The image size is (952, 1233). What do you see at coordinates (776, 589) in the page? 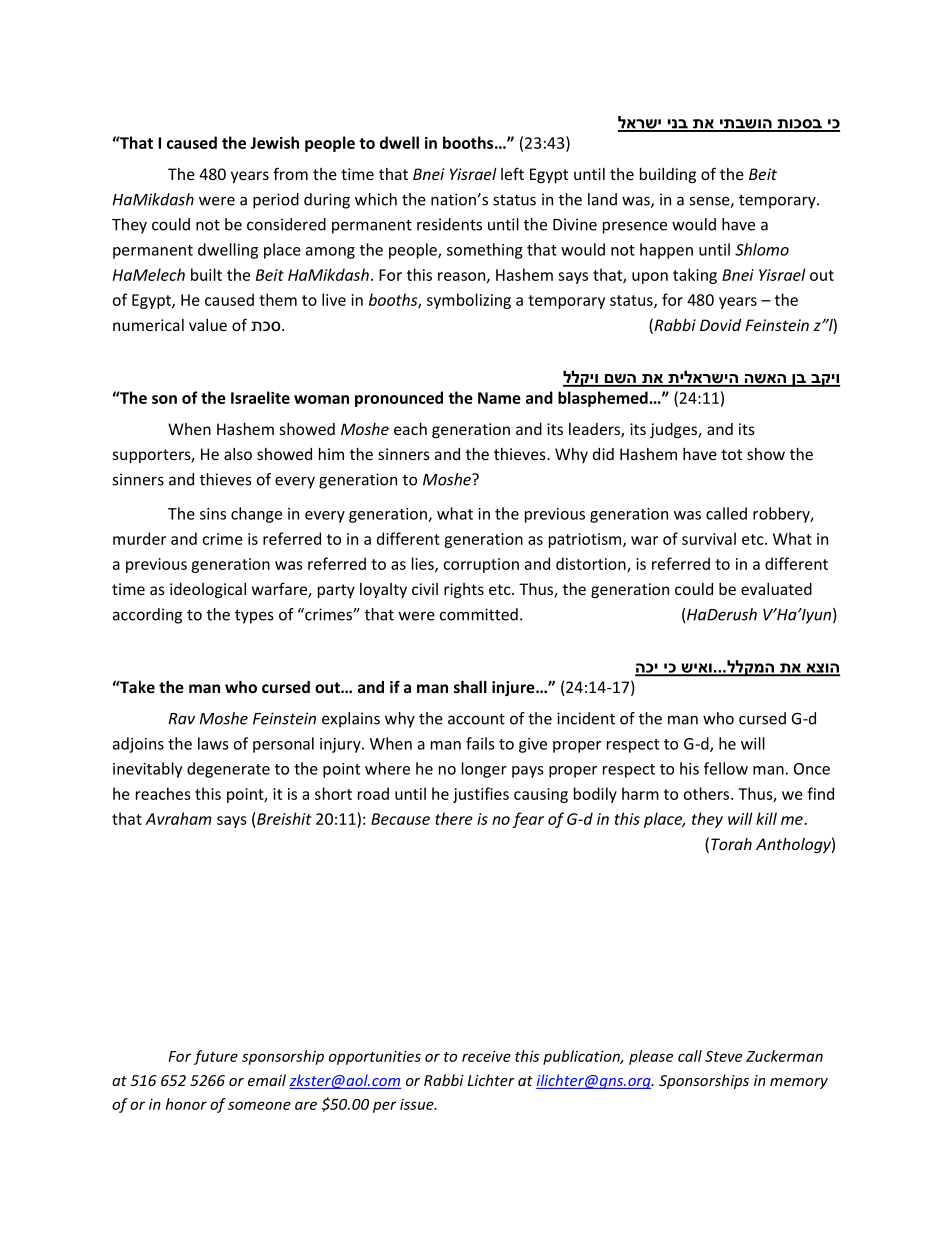
I see `evaluated` at bounding box center [776, 589].
